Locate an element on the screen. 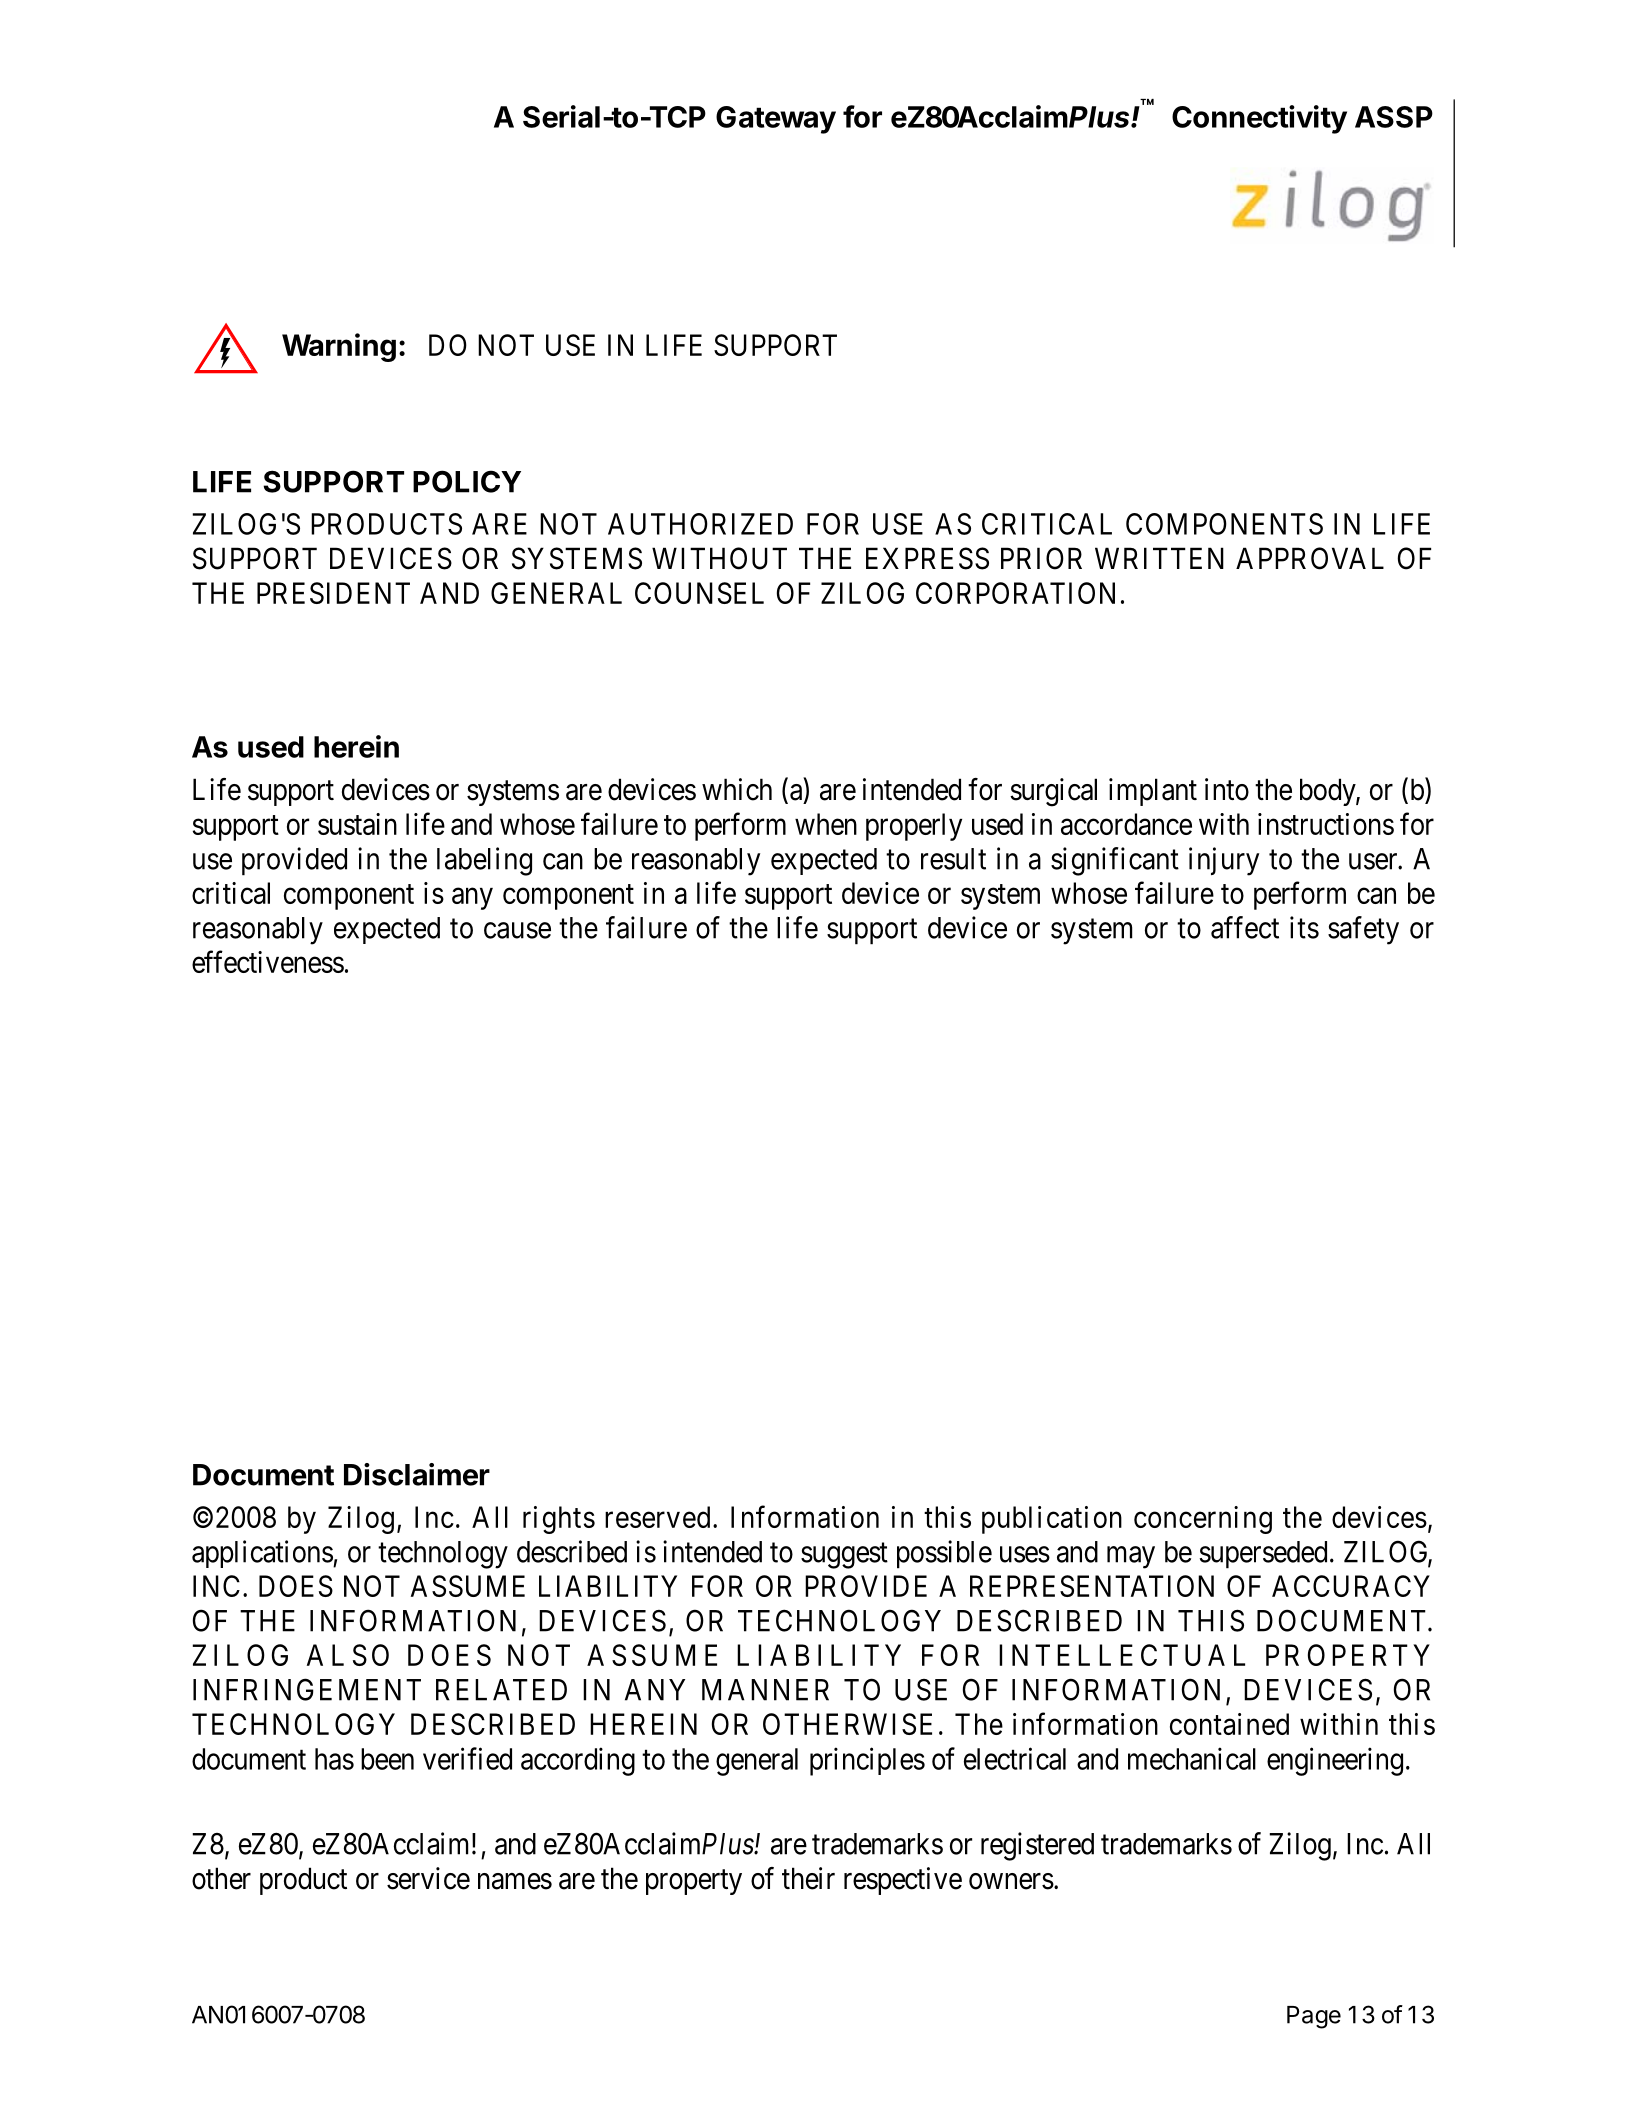 The height and width of the screenshot is (2103, 1625). Connectivity is located at coordinates (1259, 119).
